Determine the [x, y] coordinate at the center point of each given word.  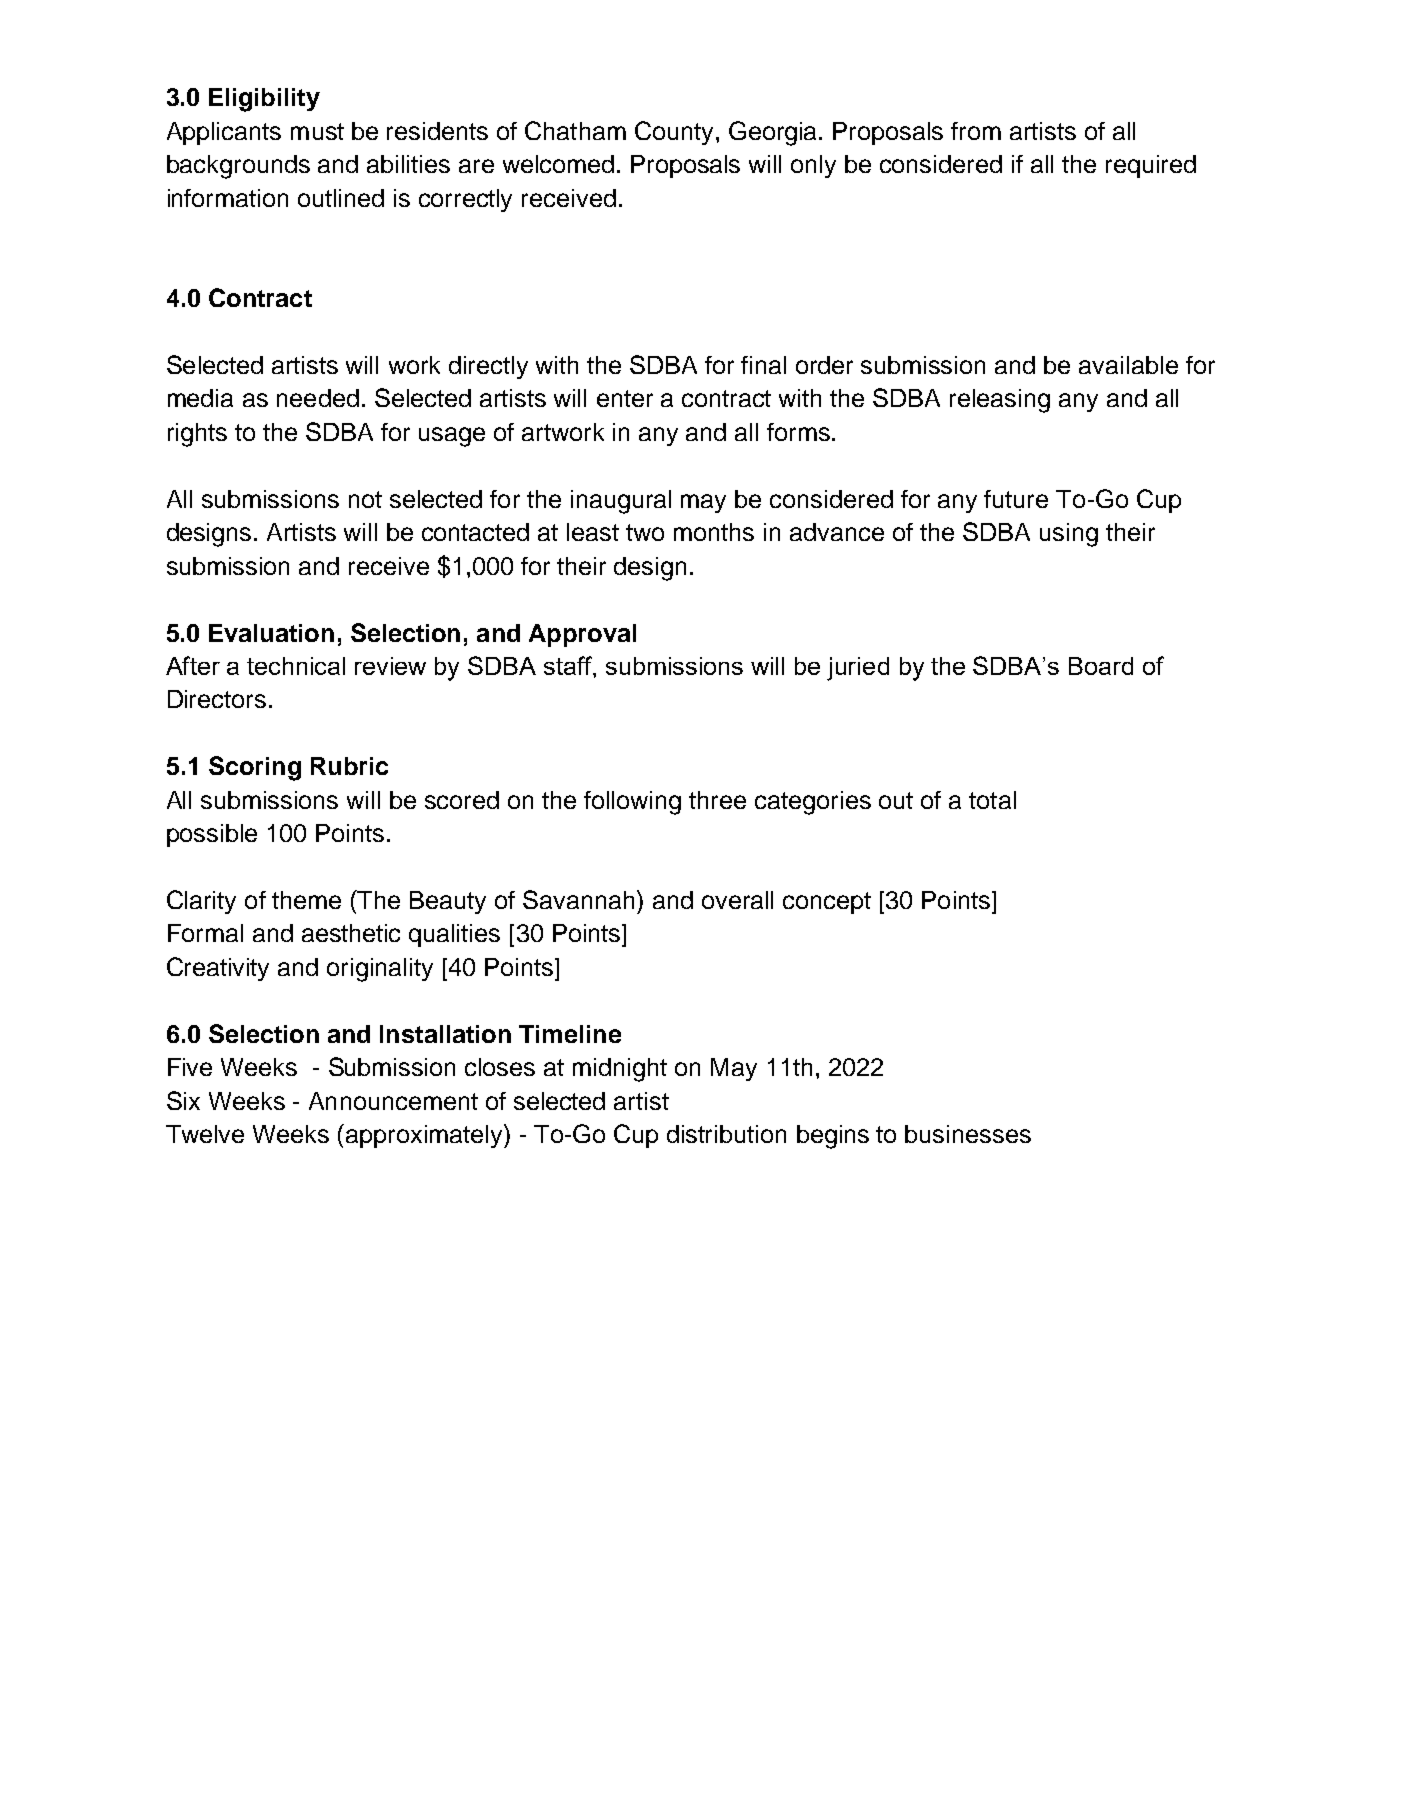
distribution [726, 1134]
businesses [968, 1134]
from [976, 131]
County [674, 133]
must [317, 131]
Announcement [393, 1101]
